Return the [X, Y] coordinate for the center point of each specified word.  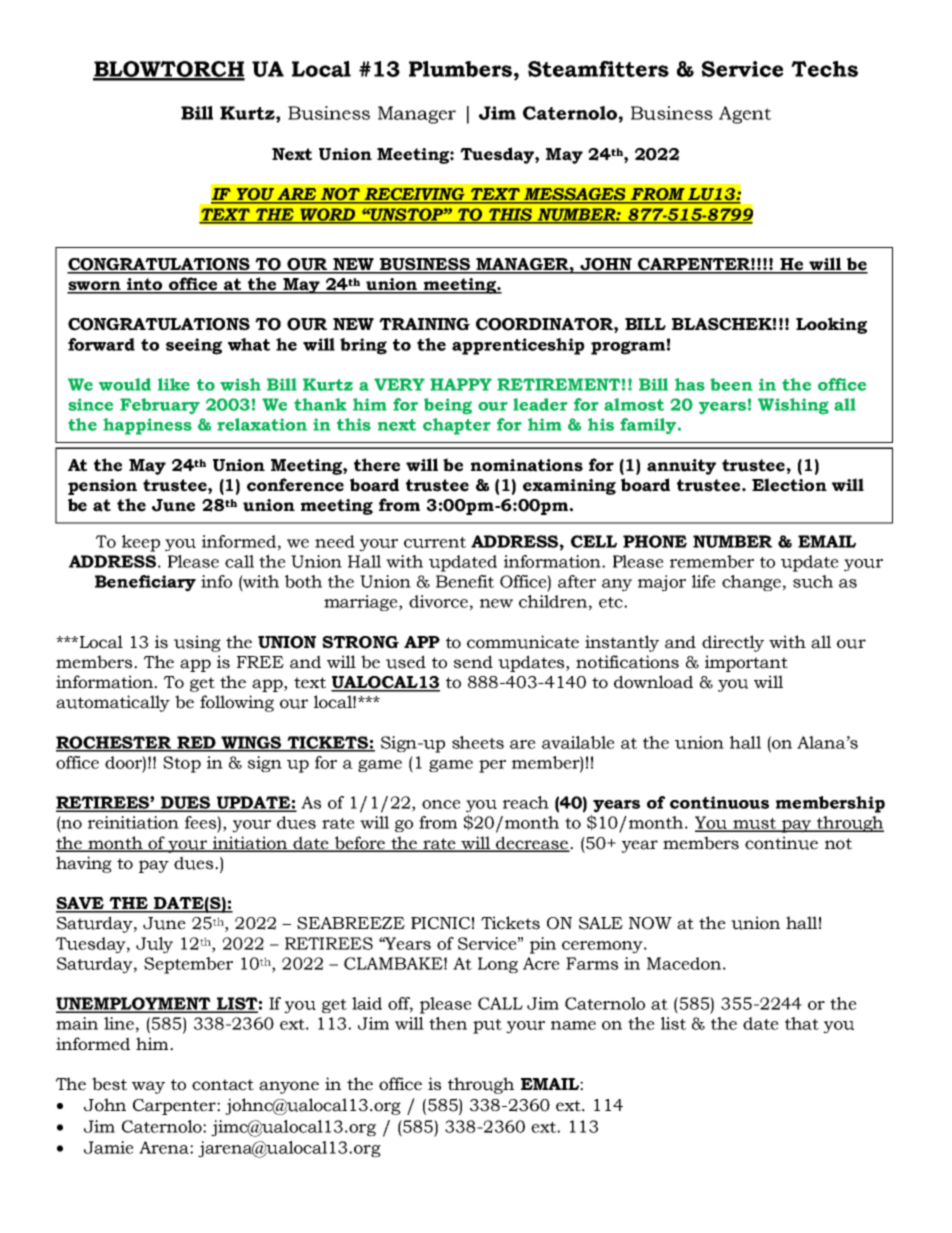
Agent [745, 115]
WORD [328, 215]
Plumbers [462, 69]
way [148, 1087]
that [802, 1023]
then [448, 1023]
